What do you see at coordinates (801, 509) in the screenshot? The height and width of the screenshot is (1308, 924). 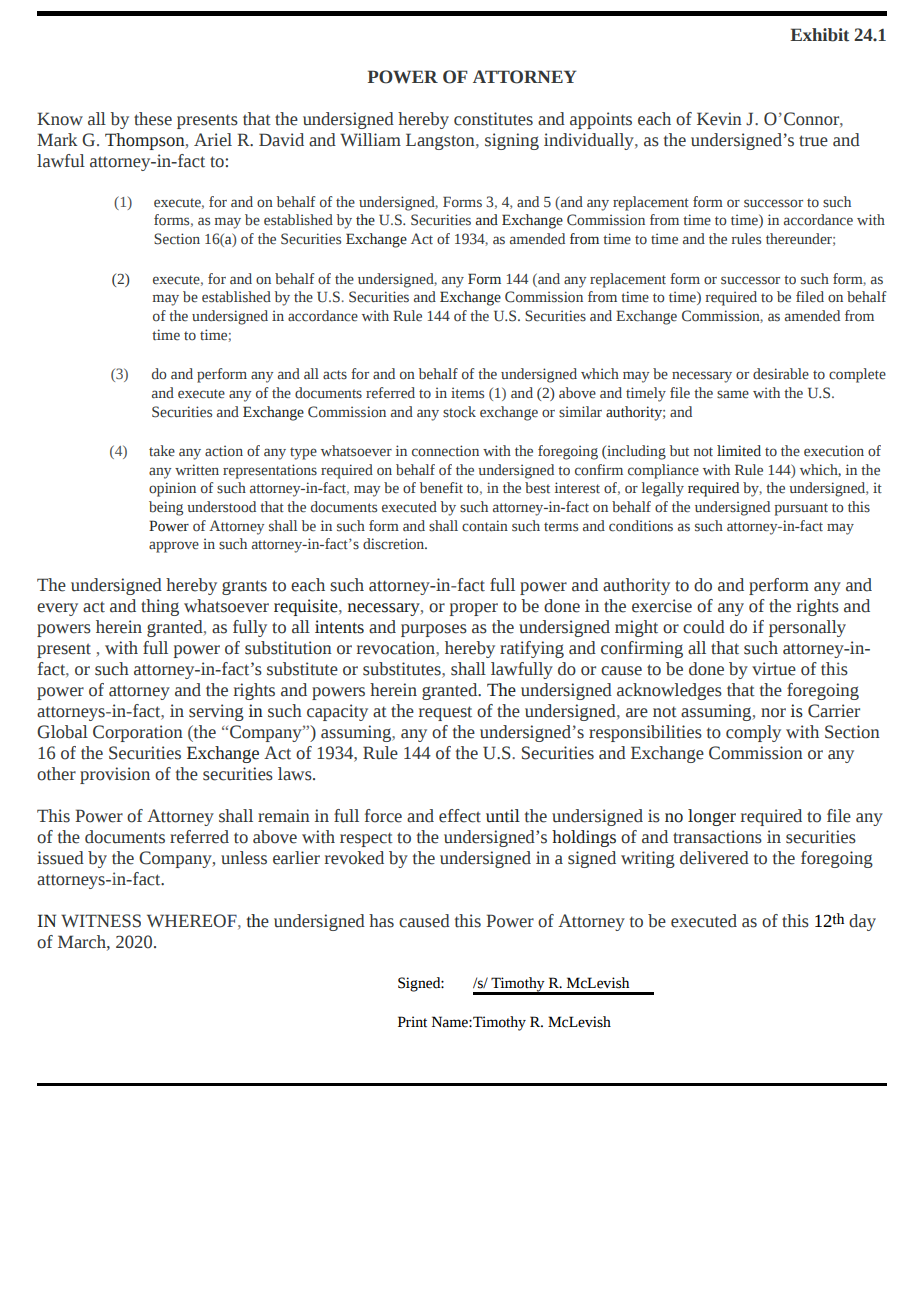 I see `pursuant` at bounding box center [801, 509].
